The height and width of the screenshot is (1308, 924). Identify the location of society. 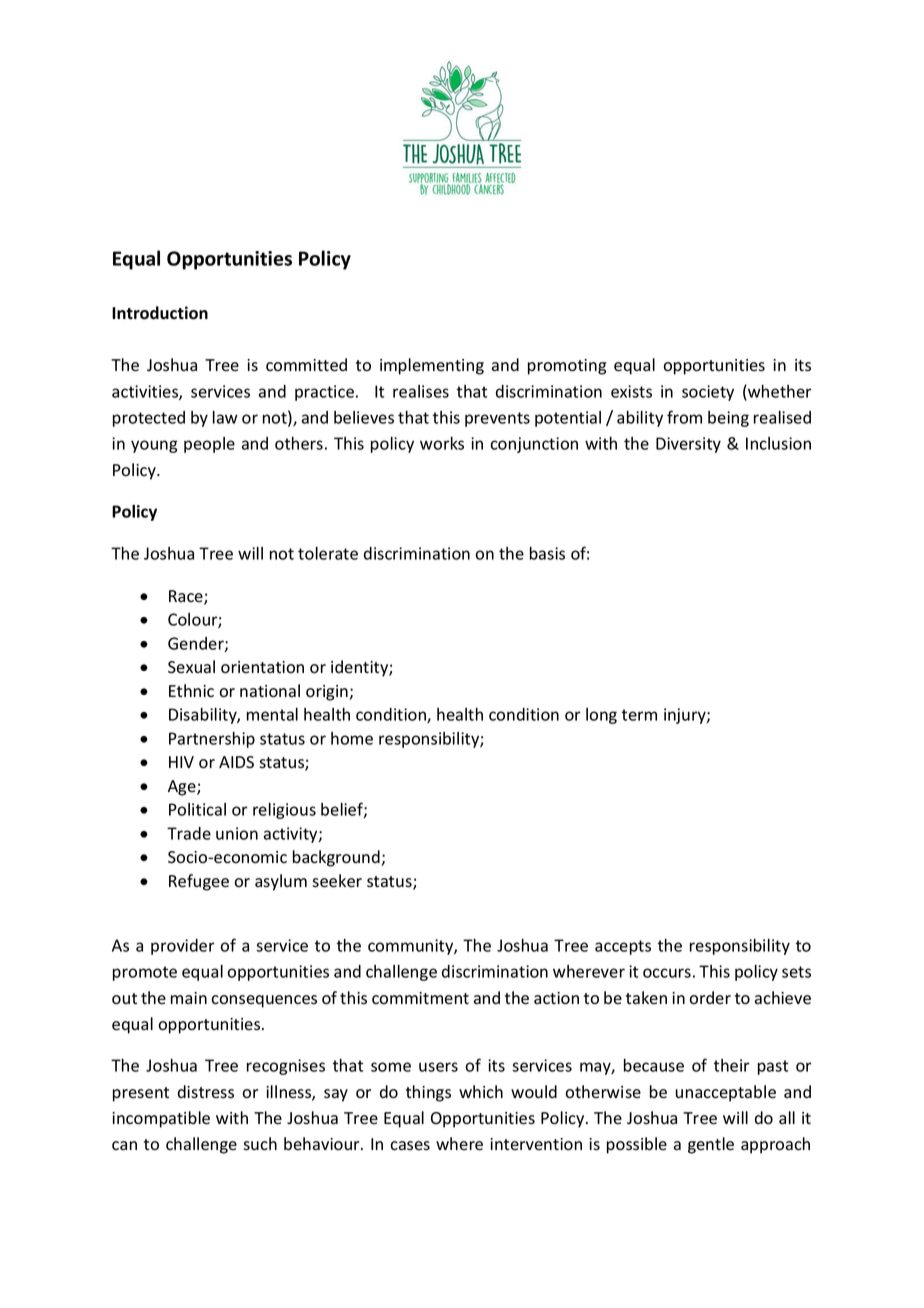
(708, 393).
